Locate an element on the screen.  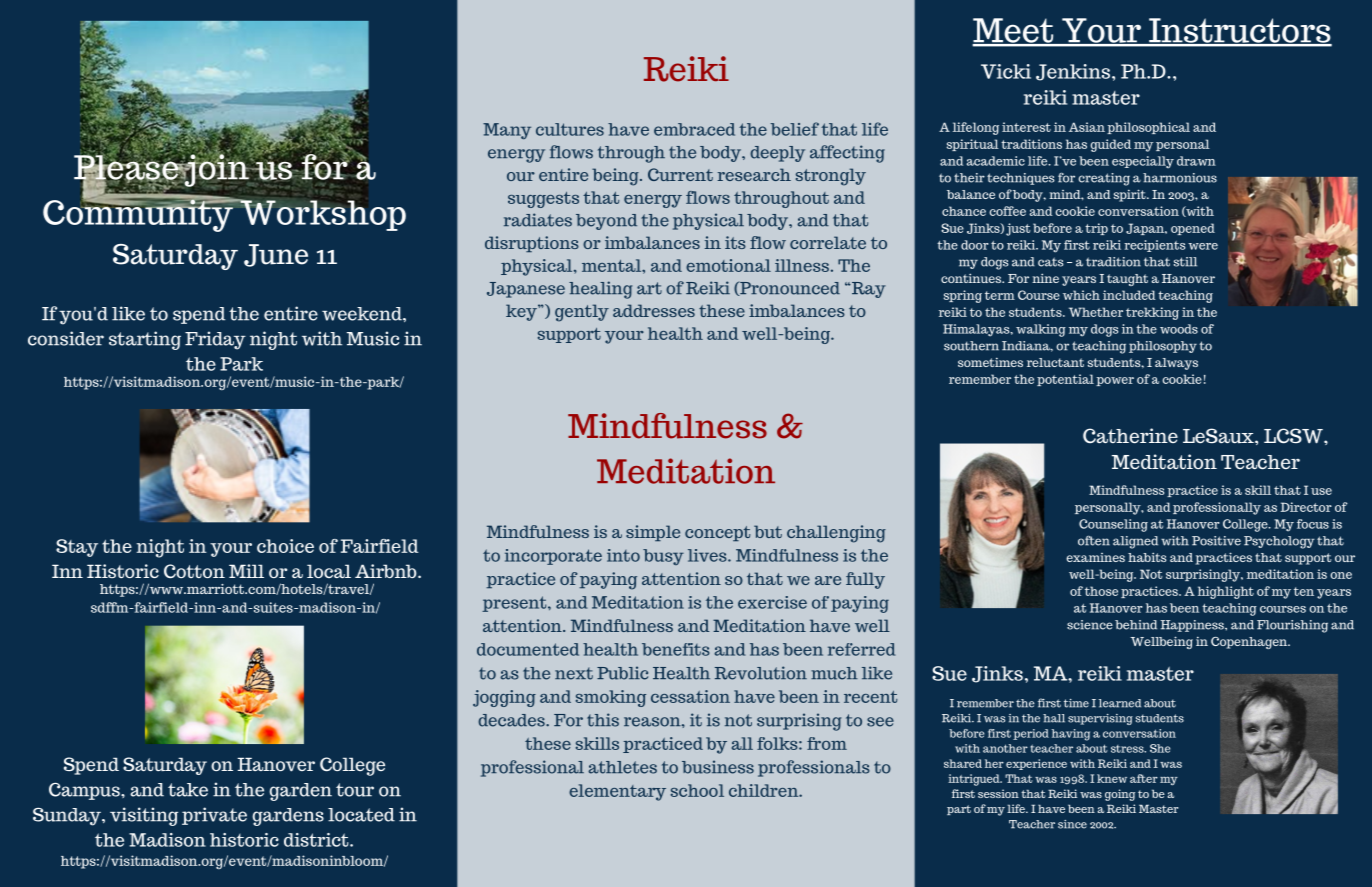
philosophical is located at coordinates (1148, 128).
